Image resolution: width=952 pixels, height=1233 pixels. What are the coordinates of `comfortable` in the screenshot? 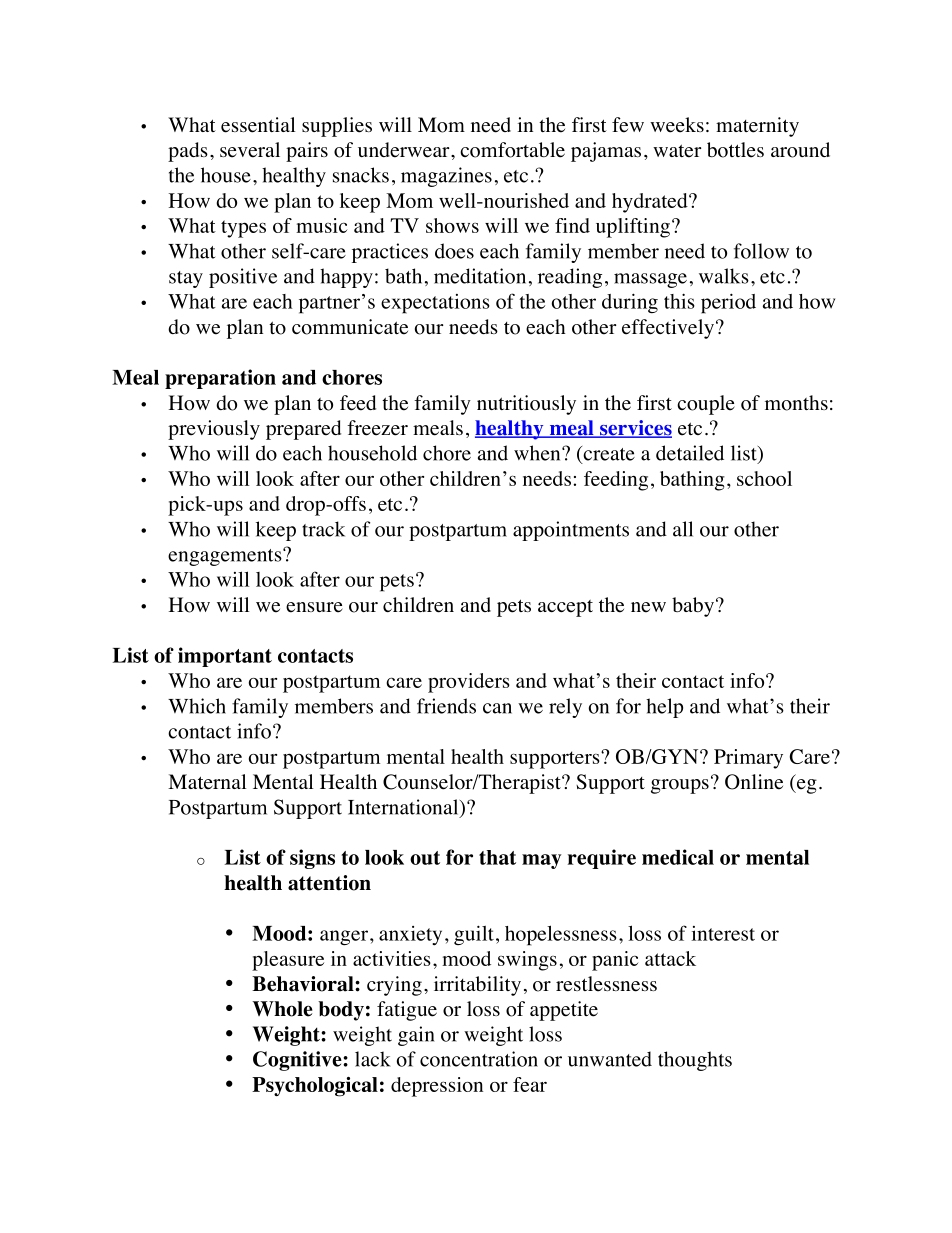 It's located at (512, 150).
